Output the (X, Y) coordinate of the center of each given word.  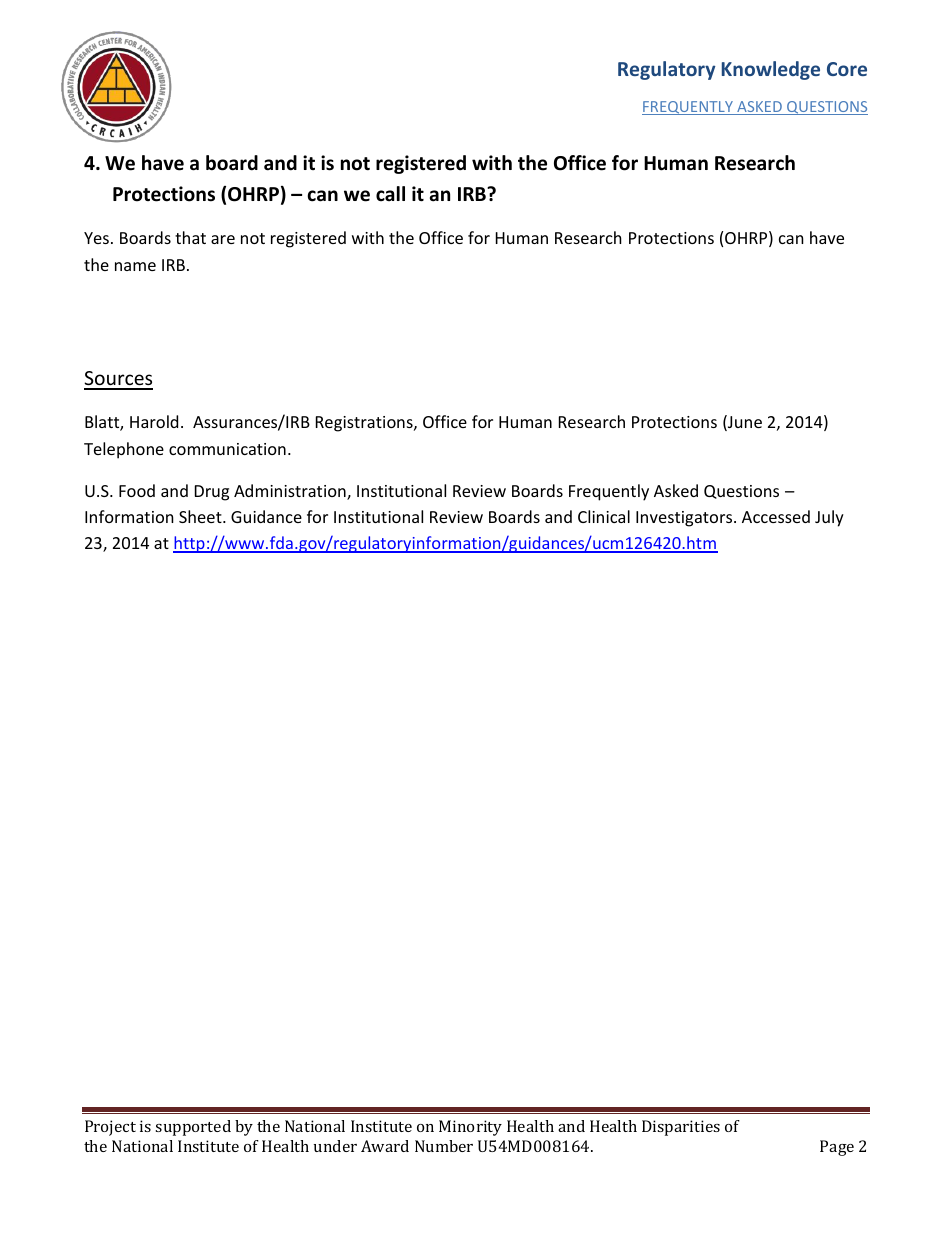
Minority (470, 1128)
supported (193, 1128)
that (190, 237)
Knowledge (771, 70)
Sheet (201, 516)
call (390, 194)
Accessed (776, 516)
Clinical (604, 516)
